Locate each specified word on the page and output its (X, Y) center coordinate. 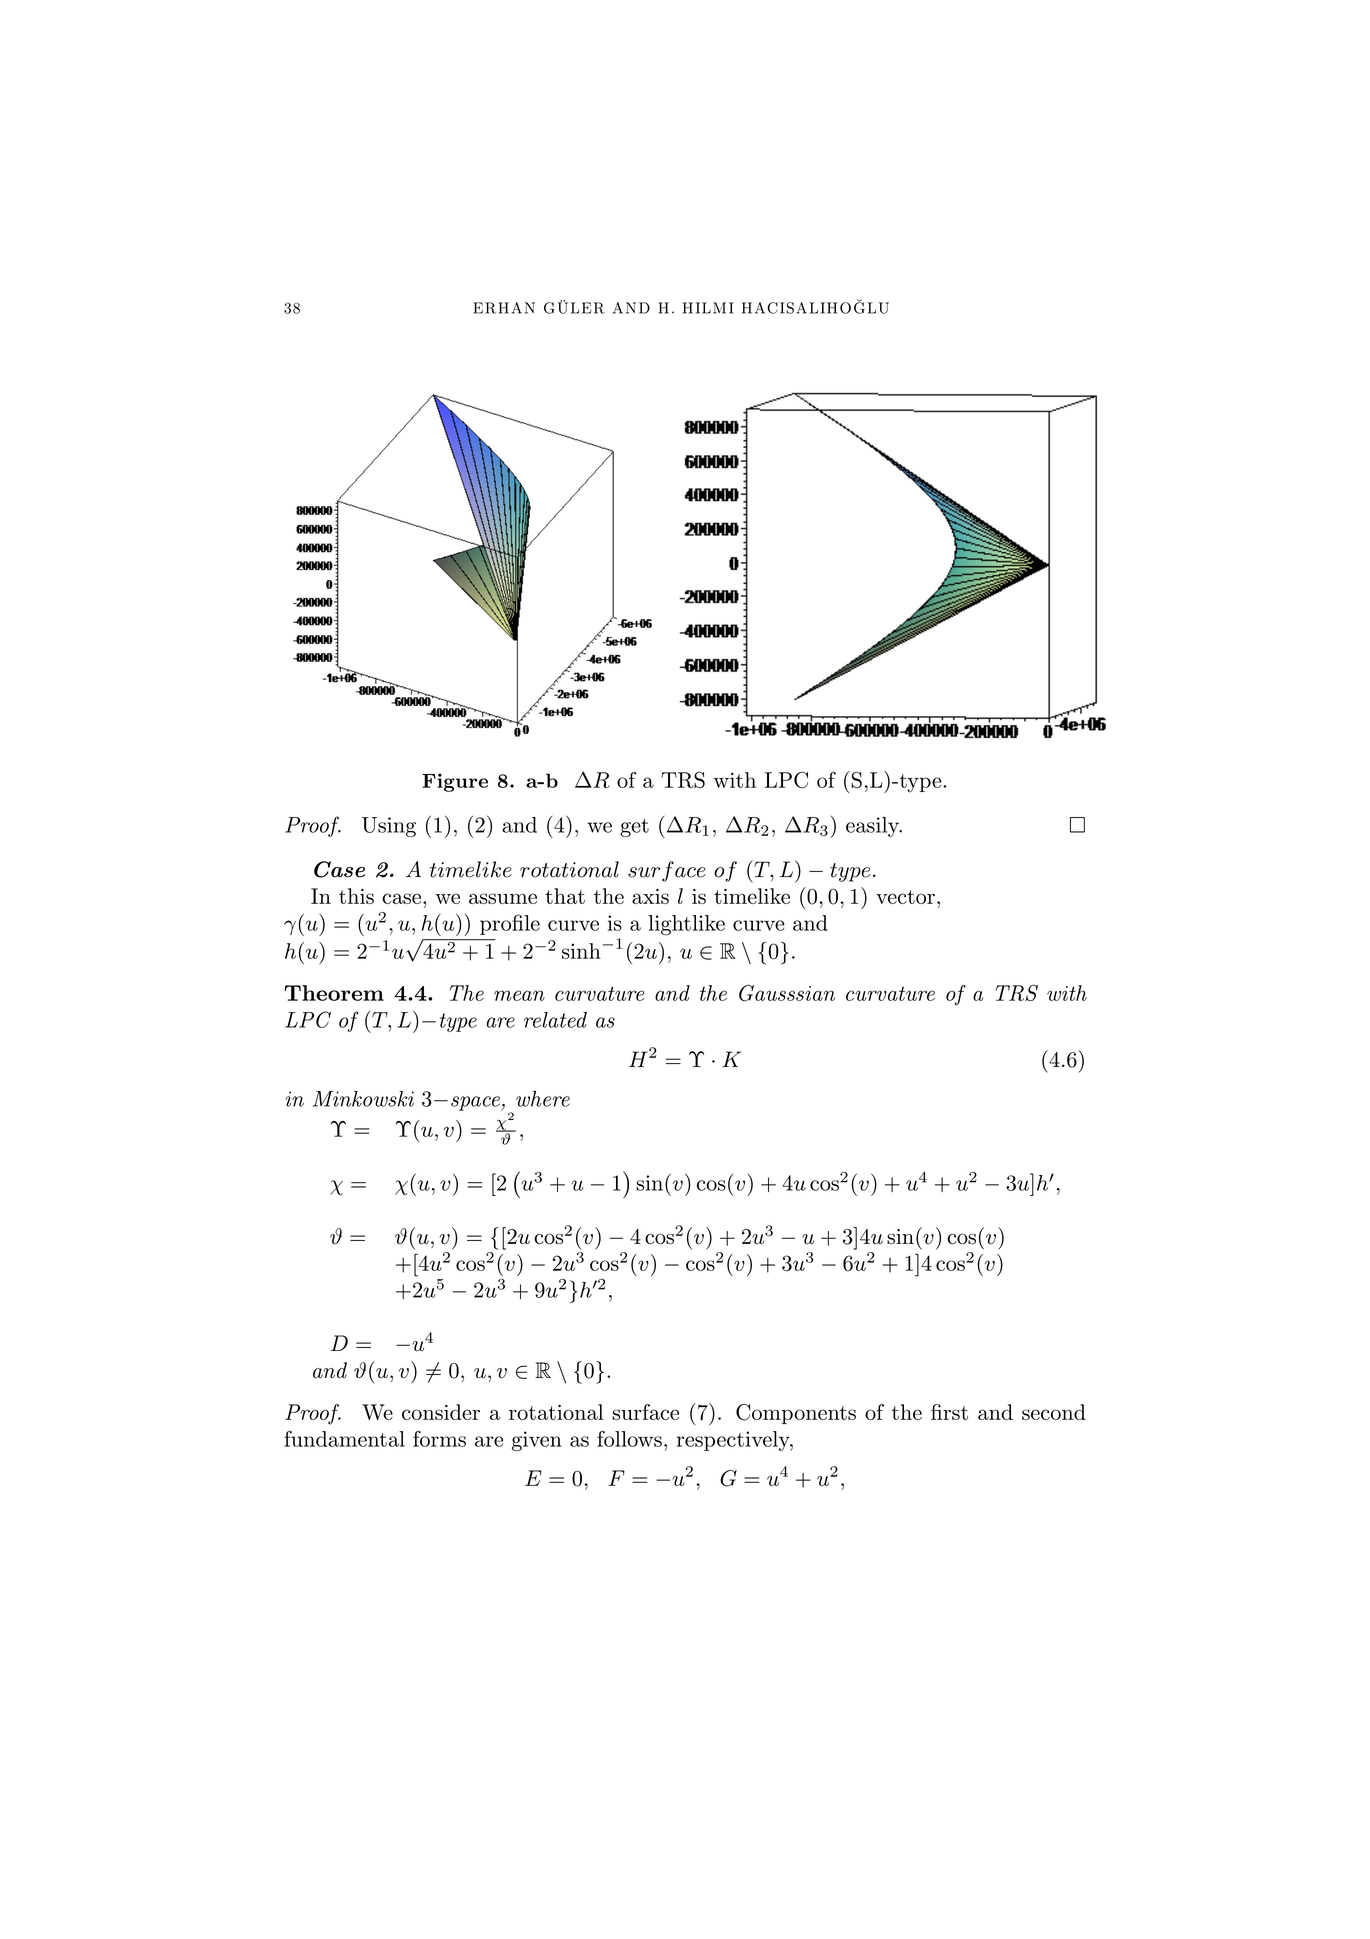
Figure (455, 782)
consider (441, 1412)
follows (629, 1438)
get (634, 828)
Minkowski (363, 1099)
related (555, 1020)
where (543, 1098)
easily (873, 827)
